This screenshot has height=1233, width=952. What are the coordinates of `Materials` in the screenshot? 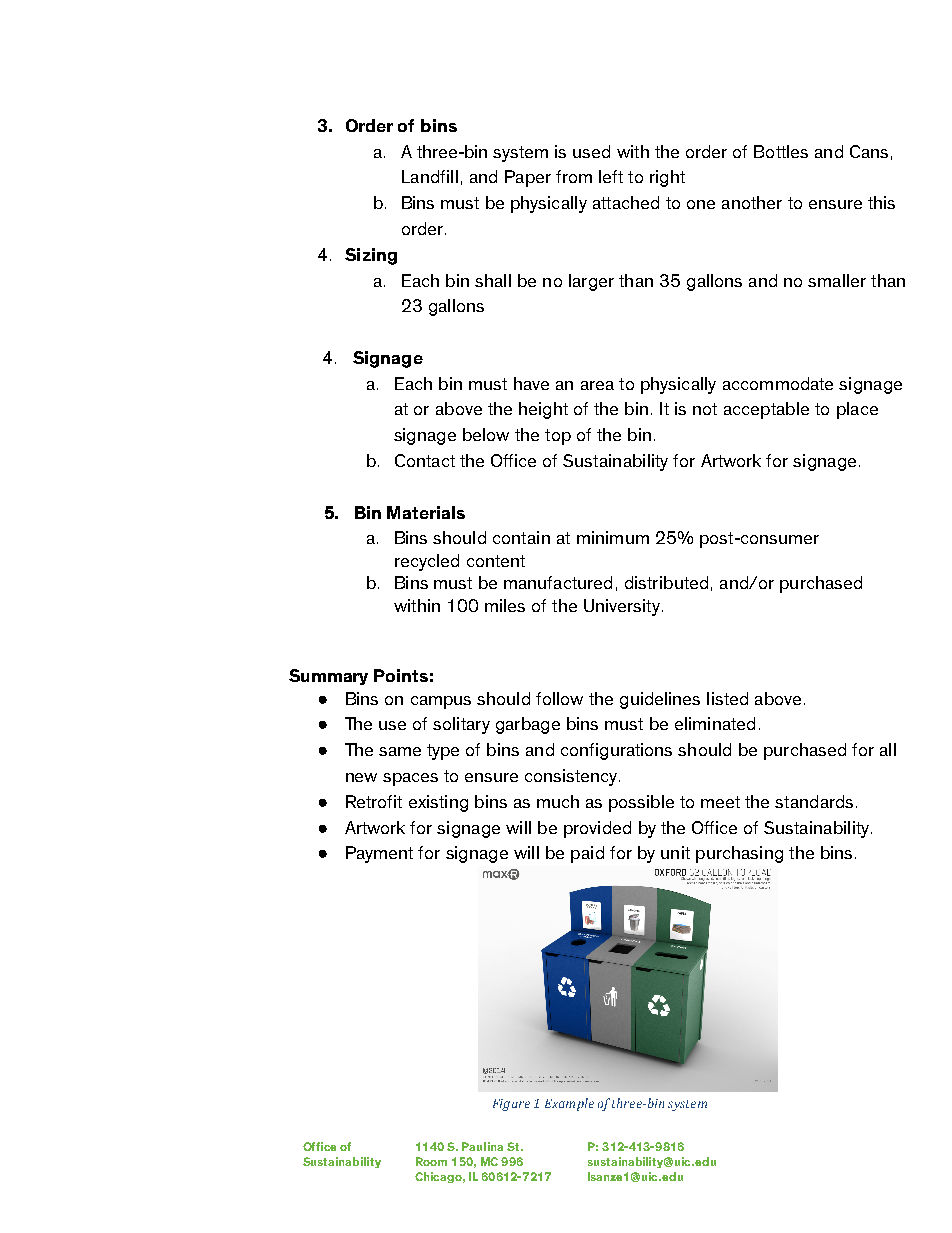 It's located at (426, 512).
